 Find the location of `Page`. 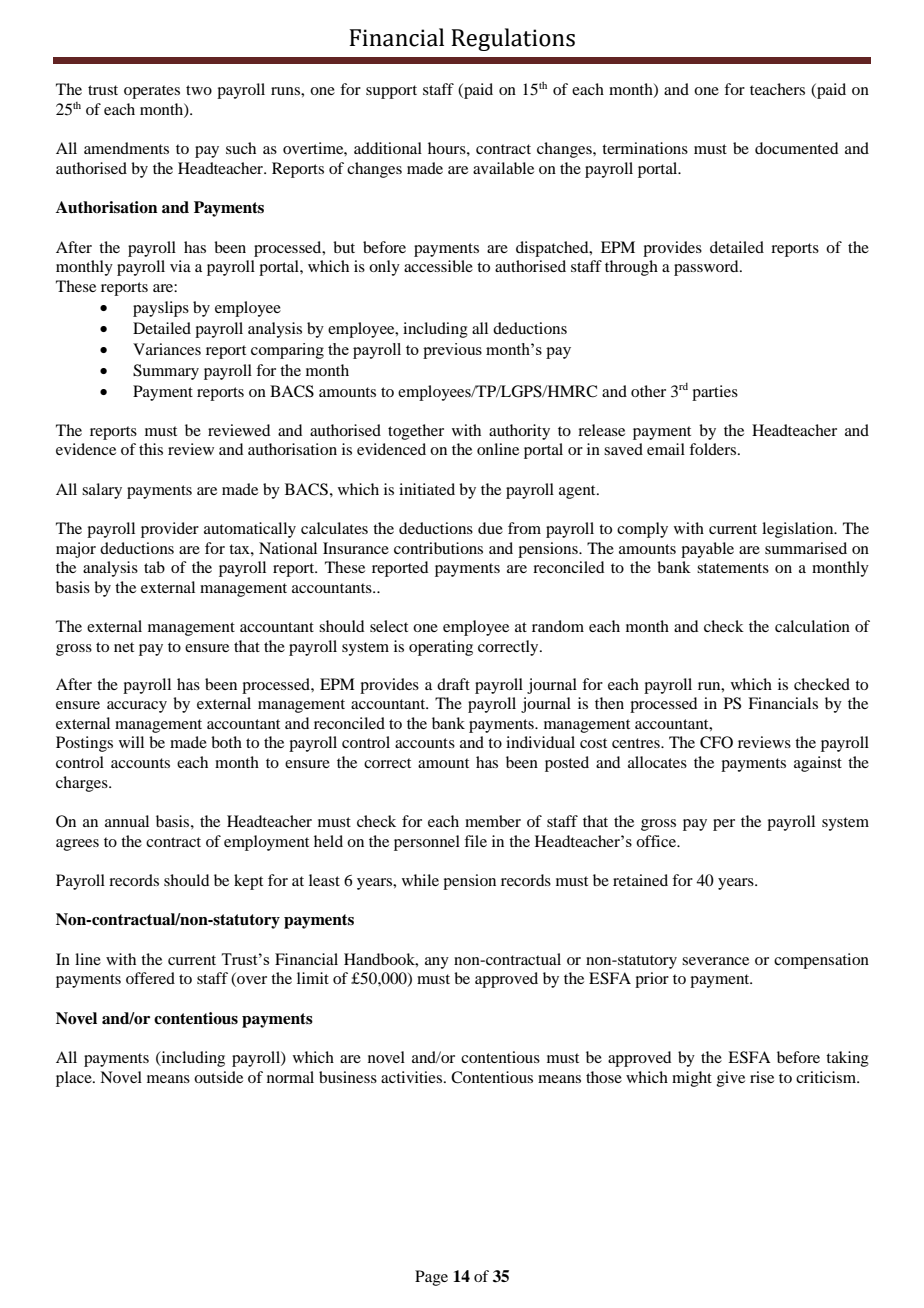

Page is located at coordinates (431, 1278).
